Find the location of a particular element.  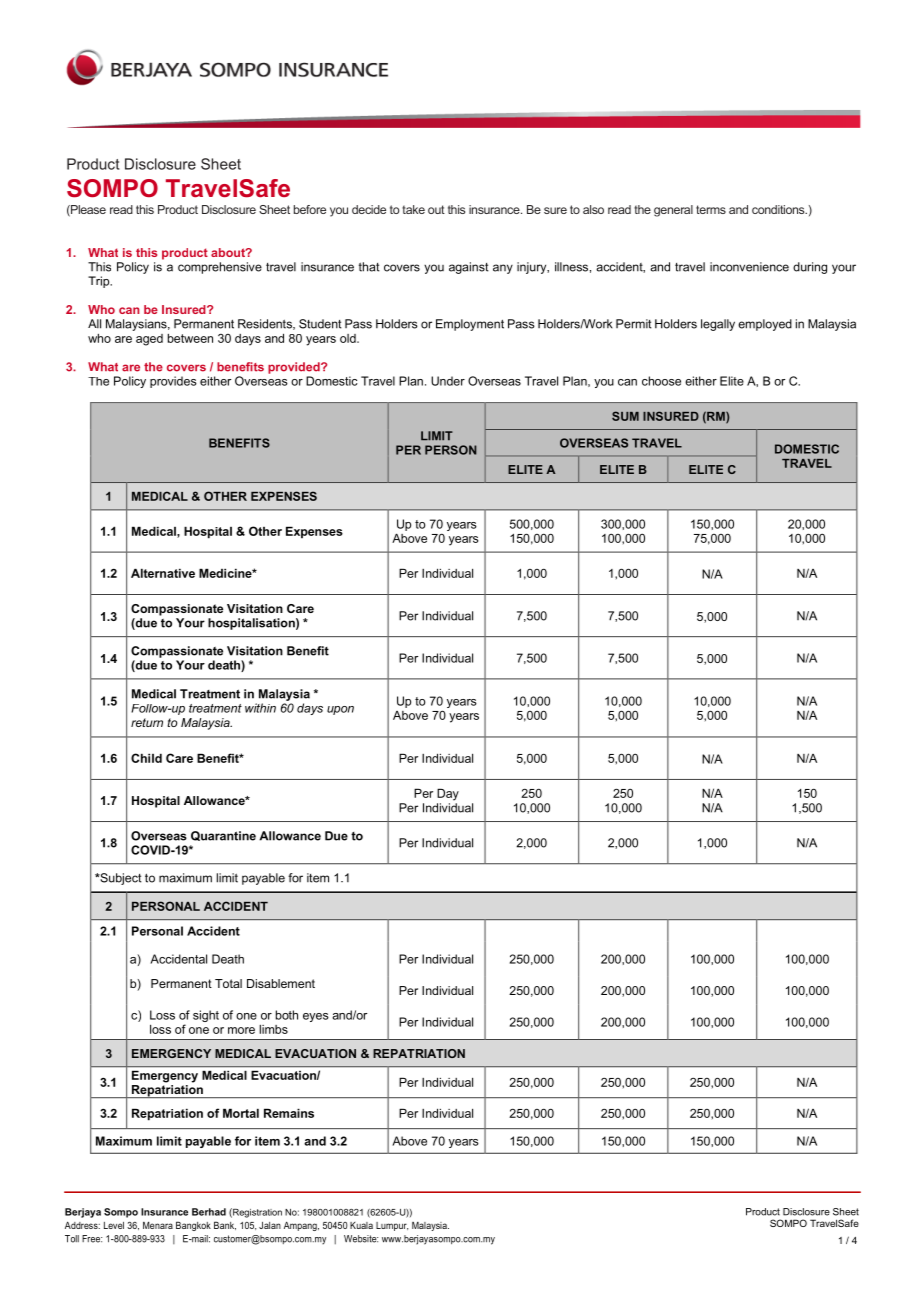

Kuala is located at coordinates (361, 1225).
